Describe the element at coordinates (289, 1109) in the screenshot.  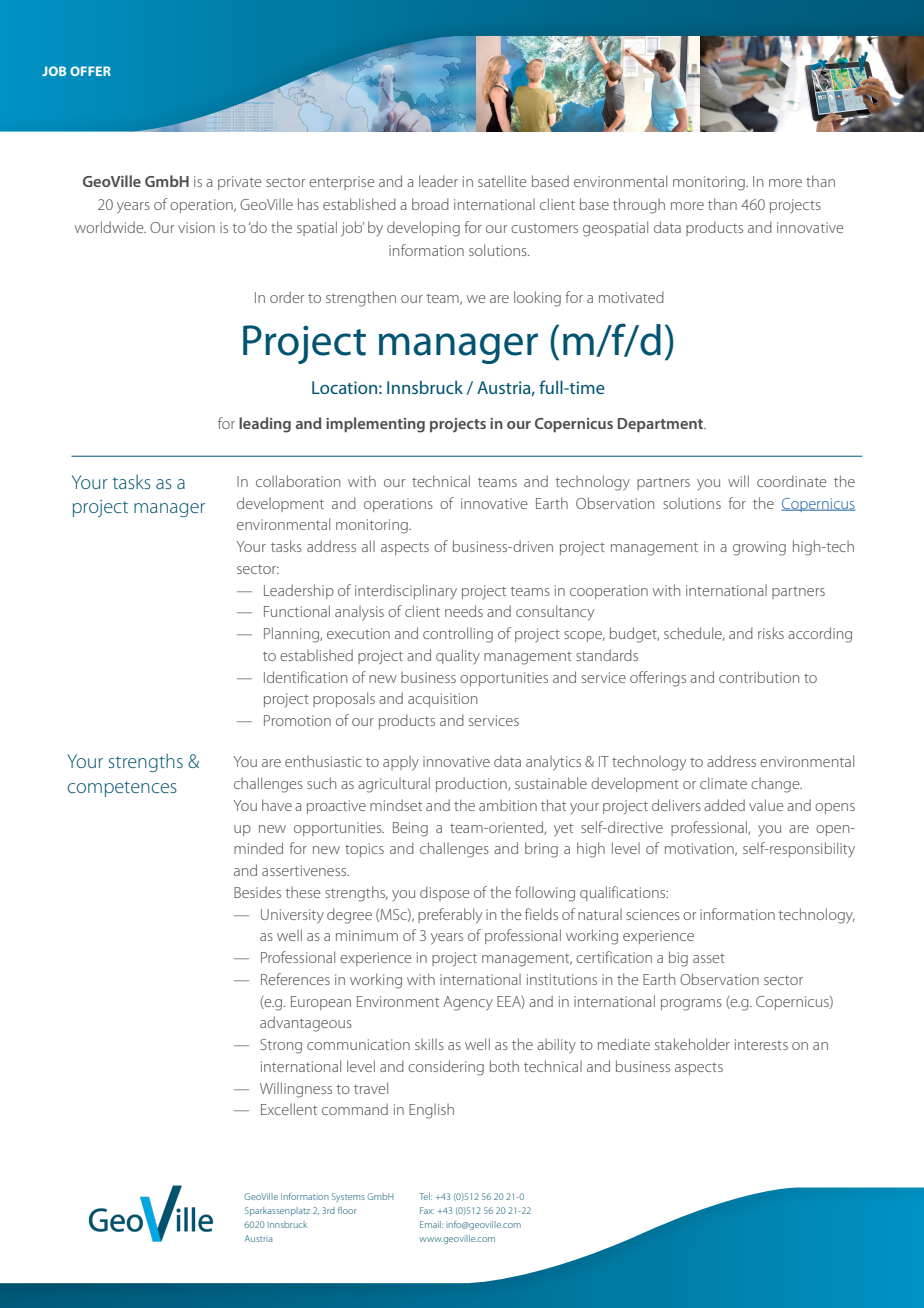
I see `Excellent` at that location.
